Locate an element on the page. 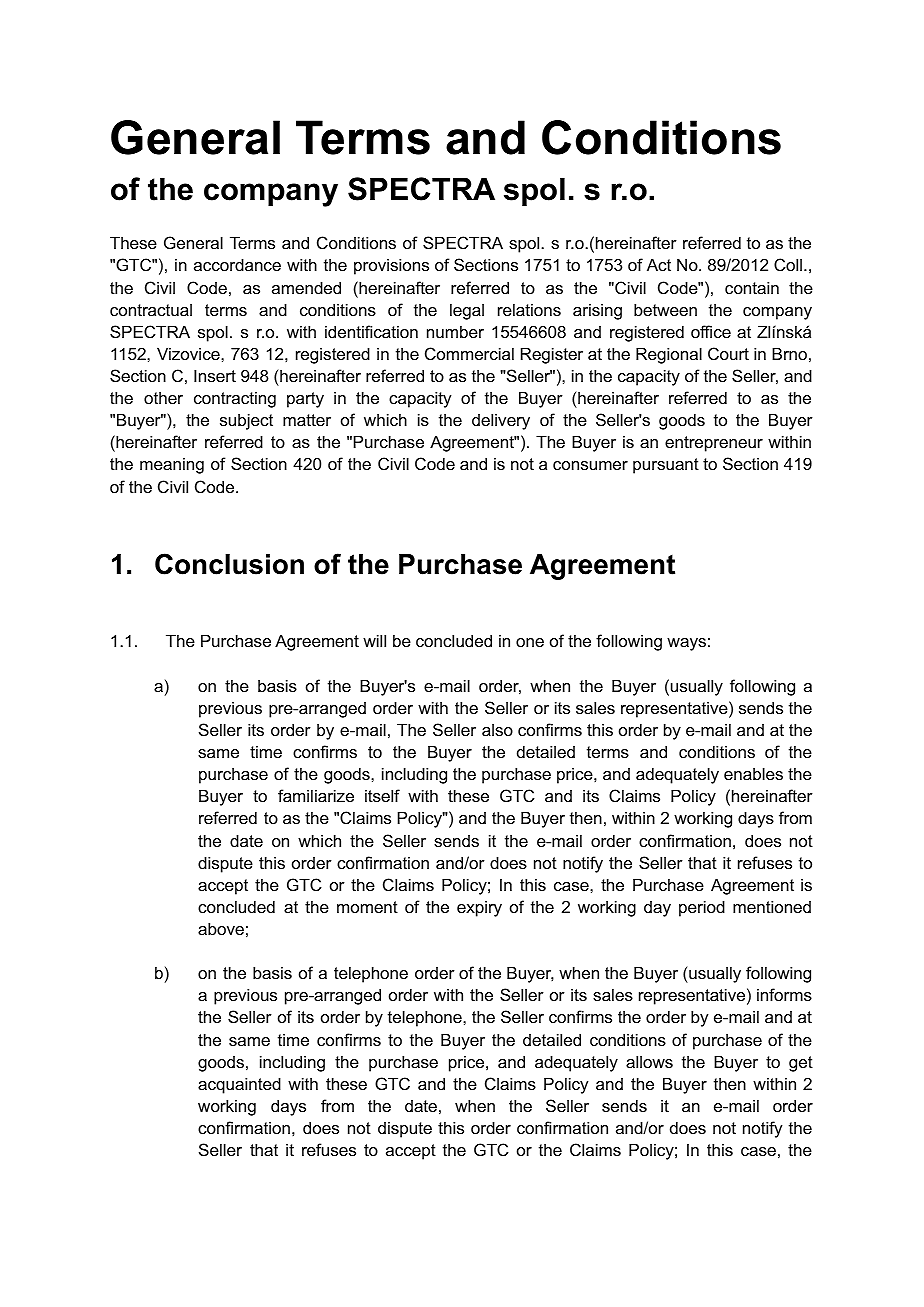 This document has height=1307, width=924. familiarize is located at coordinates (316, 795).
